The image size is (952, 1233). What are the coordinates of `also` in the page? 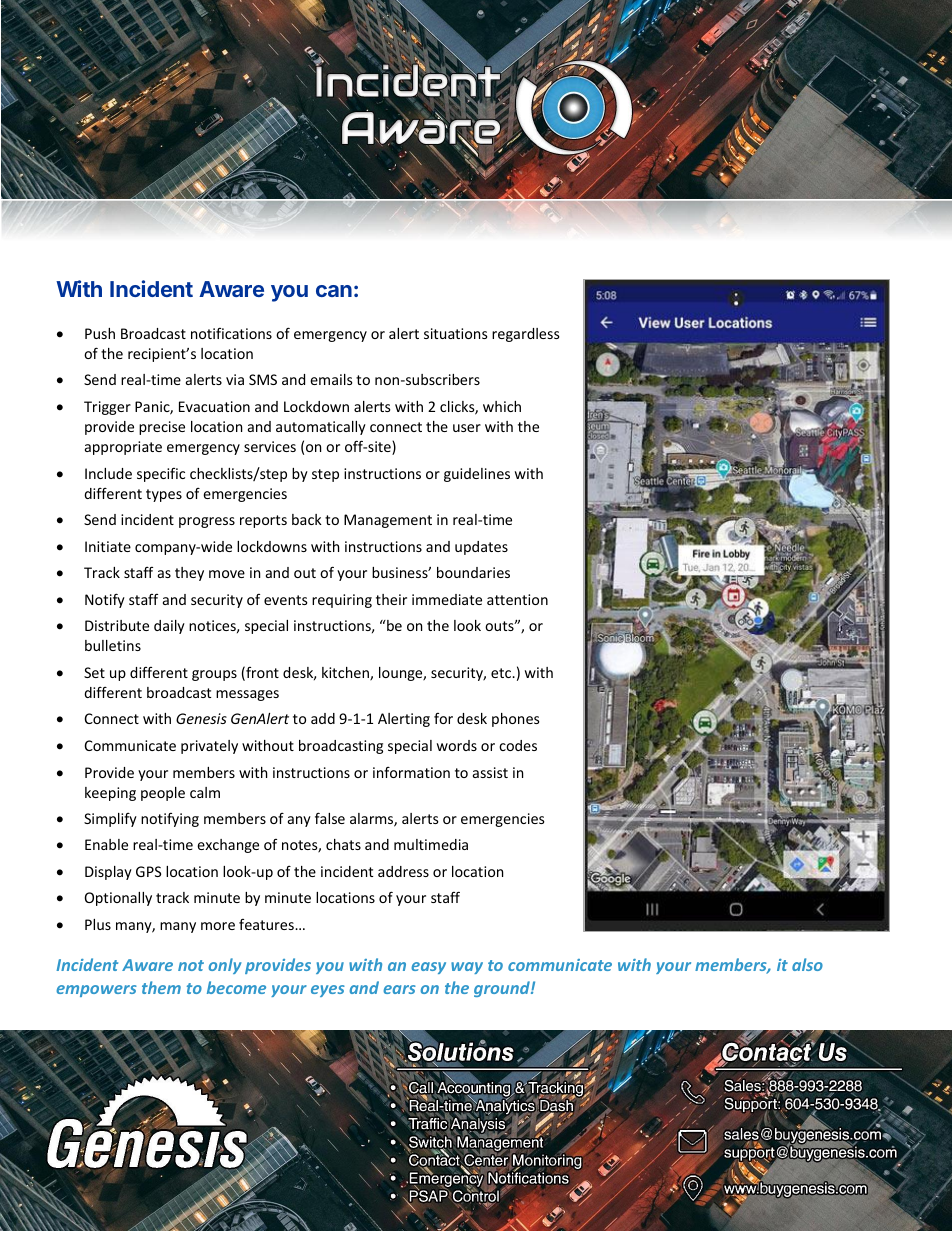 It's located at (807, 964).
